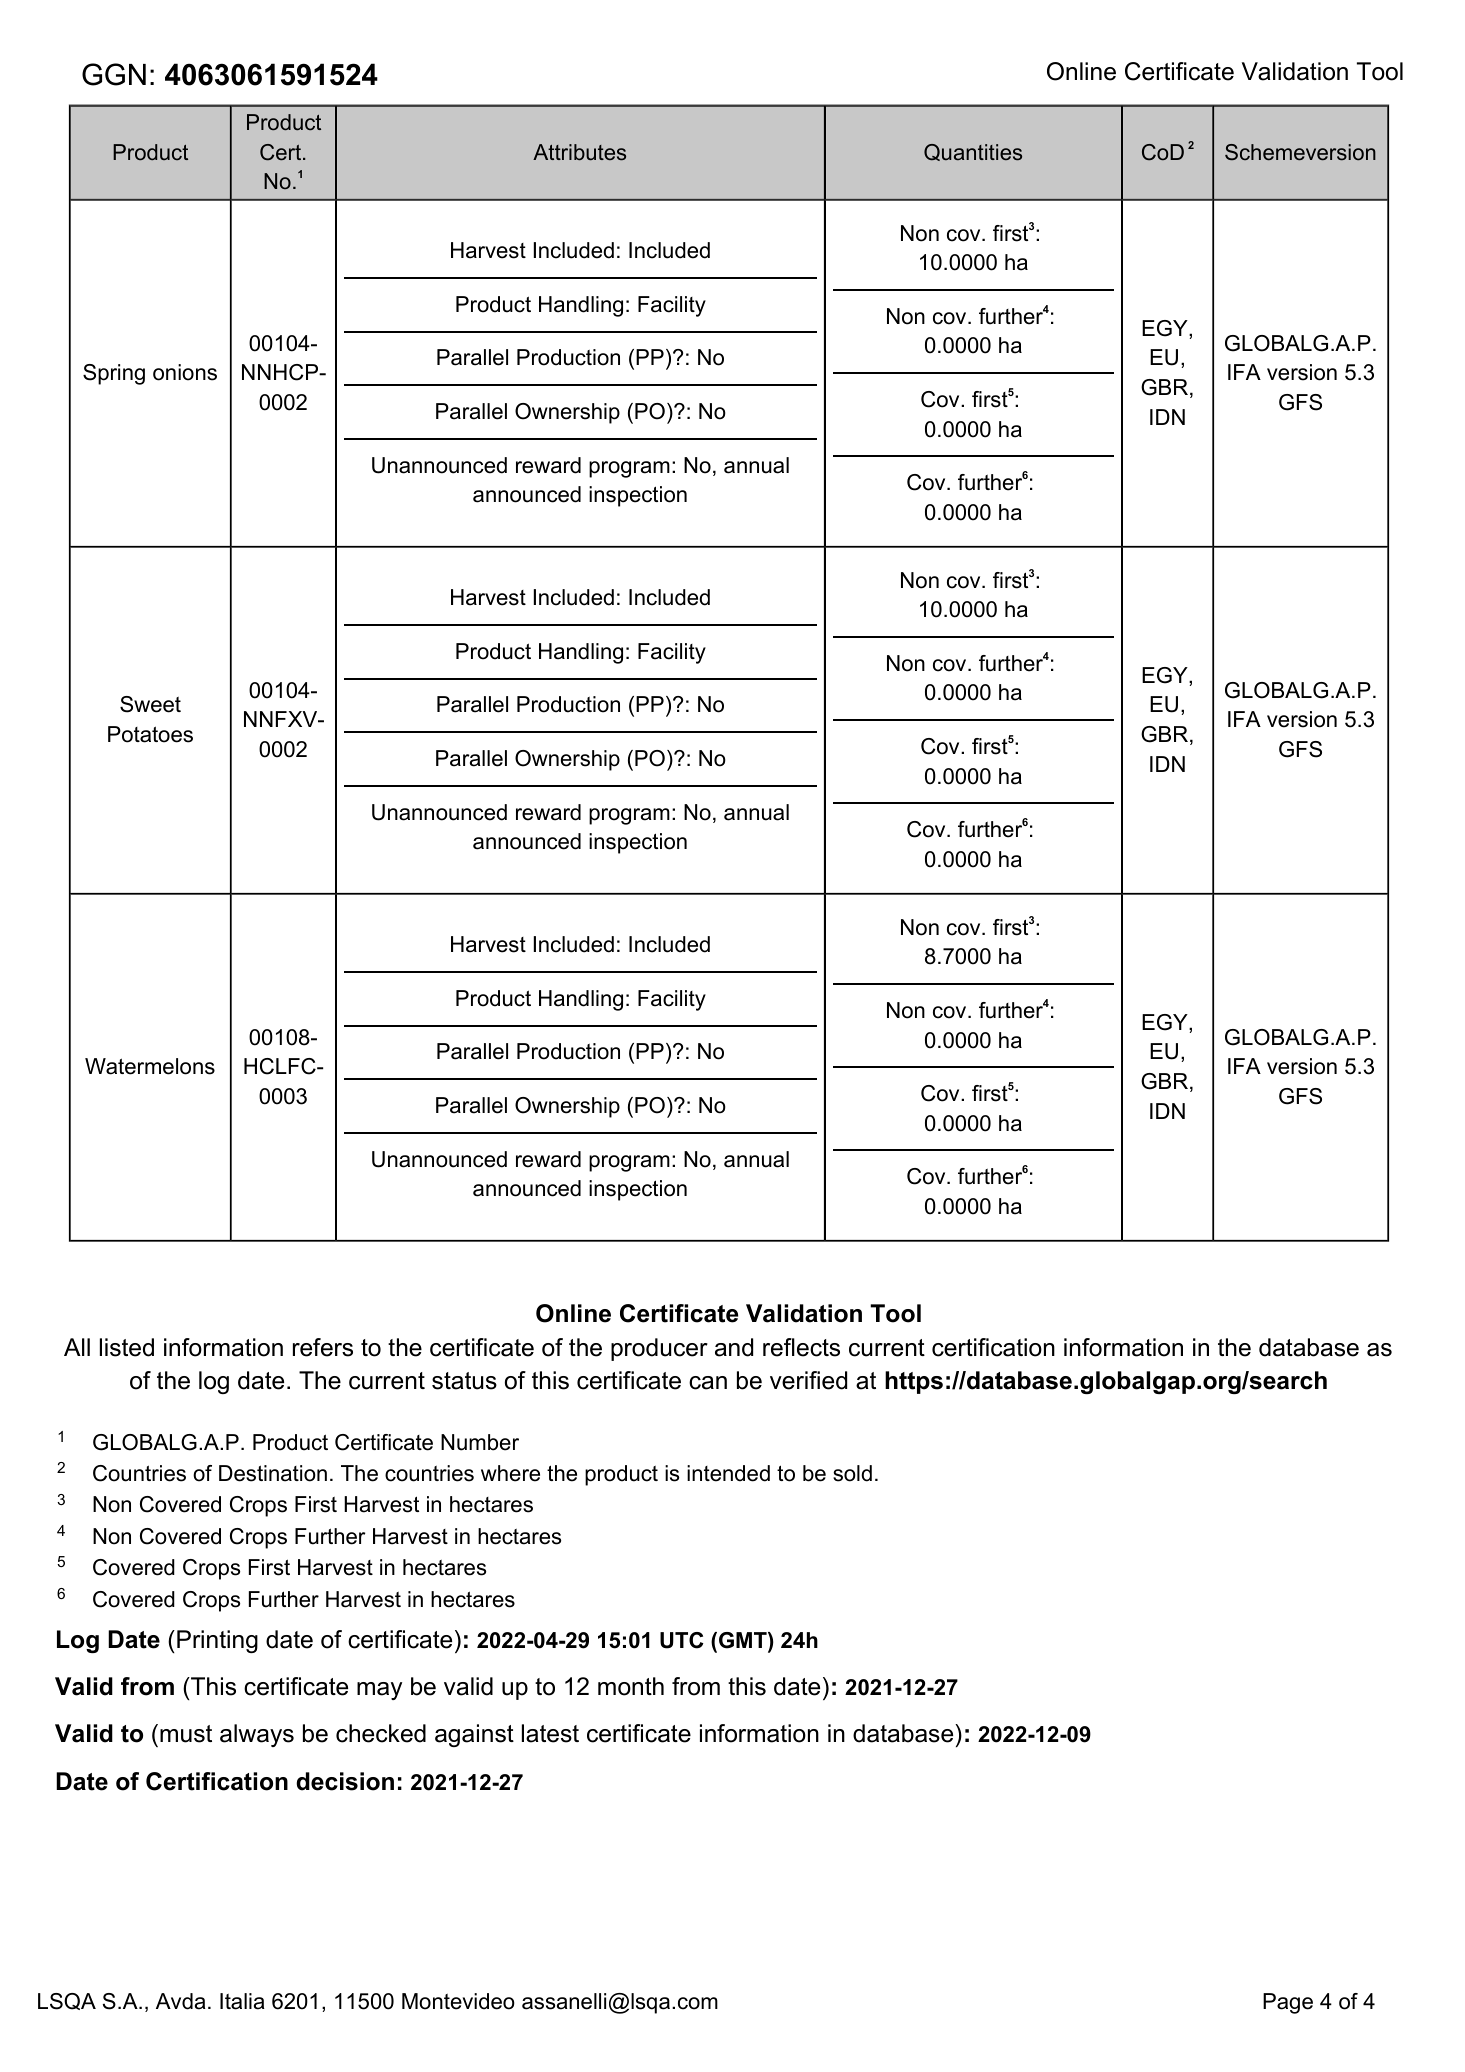 The width and height of the screenshot is (1465, 2072). I want to click on Montevideo, so click(458, 2001).
